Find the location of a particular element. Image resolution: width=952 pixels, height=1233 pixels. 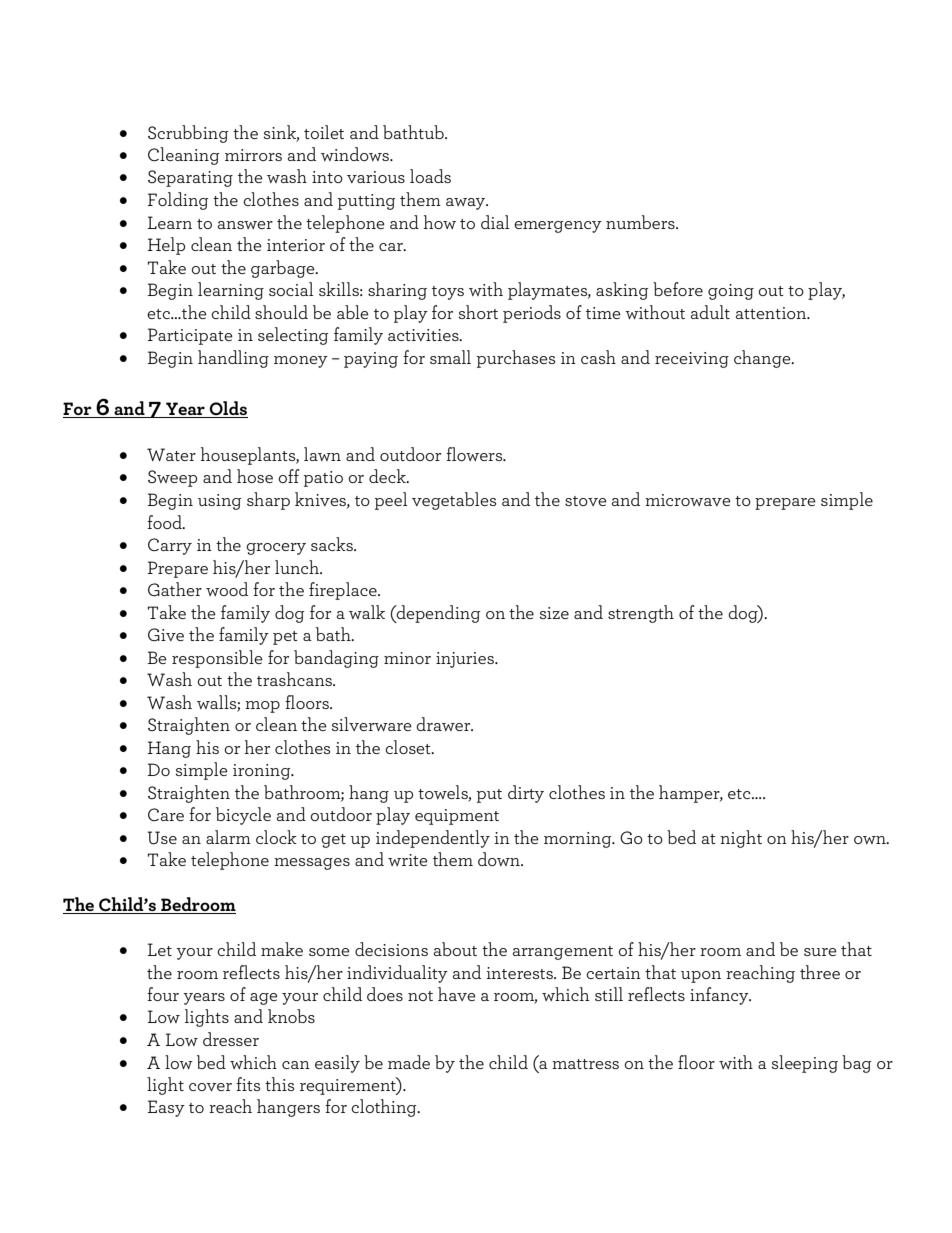

numbers is located at coordinates (641, 222).
